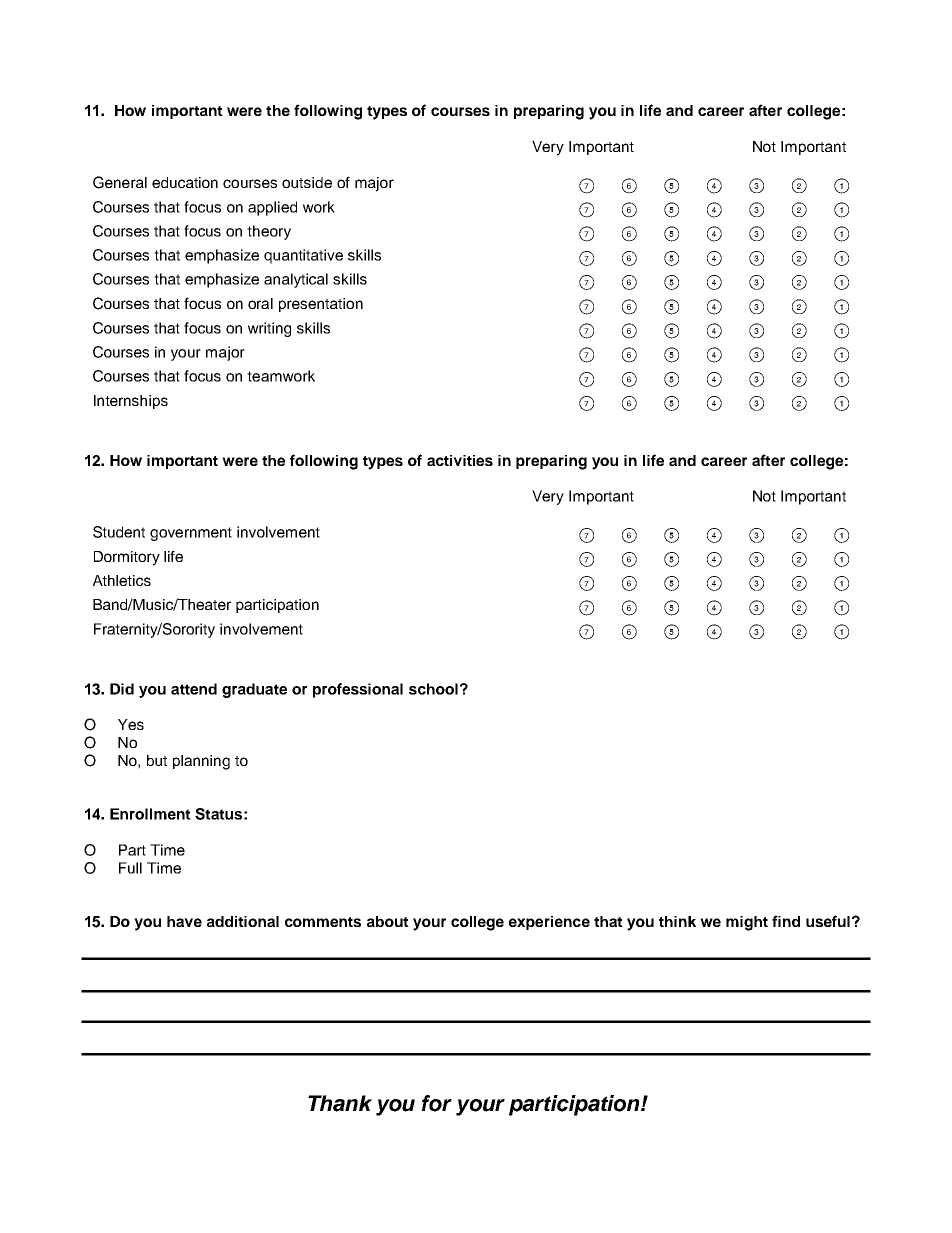 The height and width of the document is (1233, 952). I want to click on quantitative, so click(303, 256).
